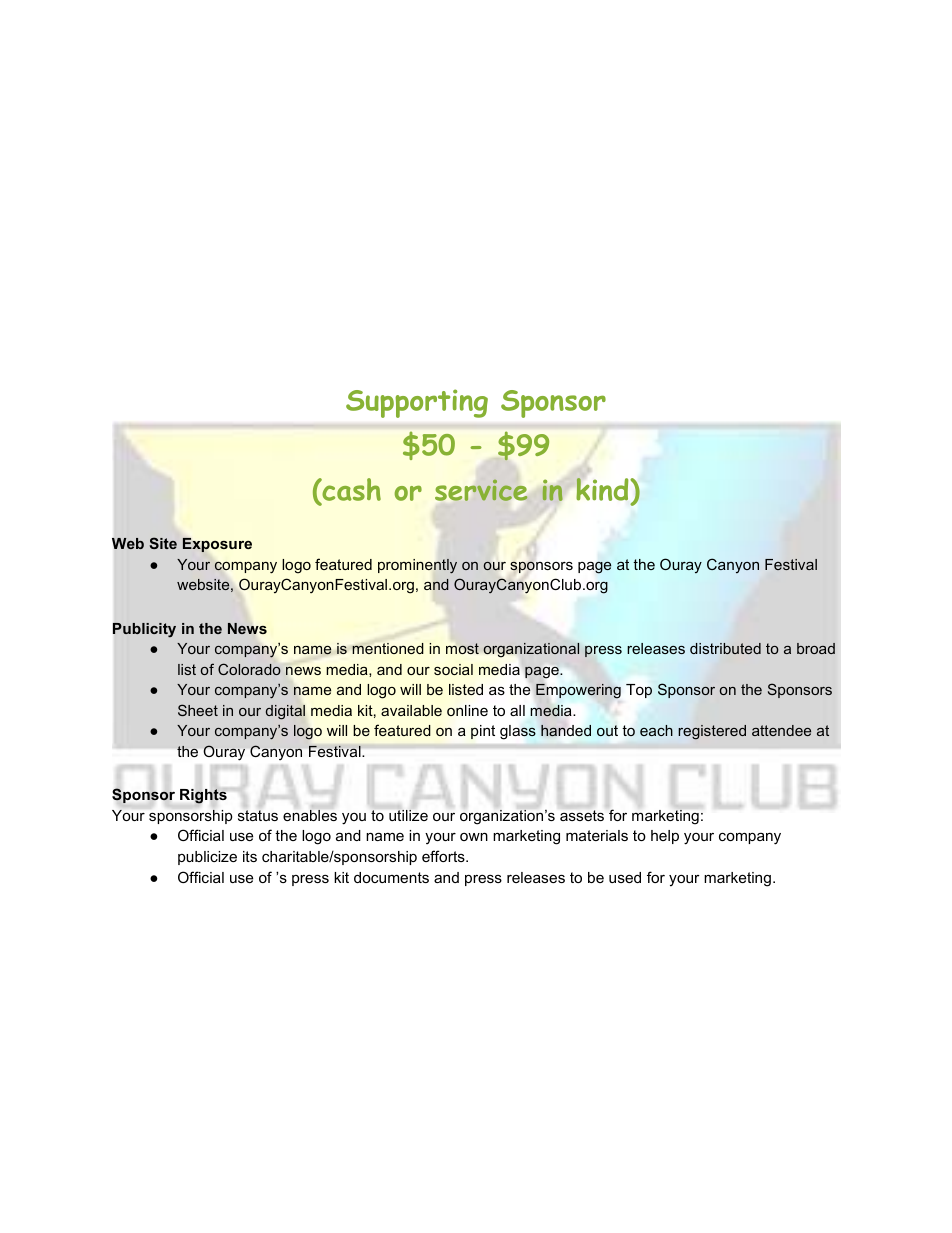  What do you see at coordinates (417, 403) in the document?
I see `Supporting` at bounding box center [417, 403].
